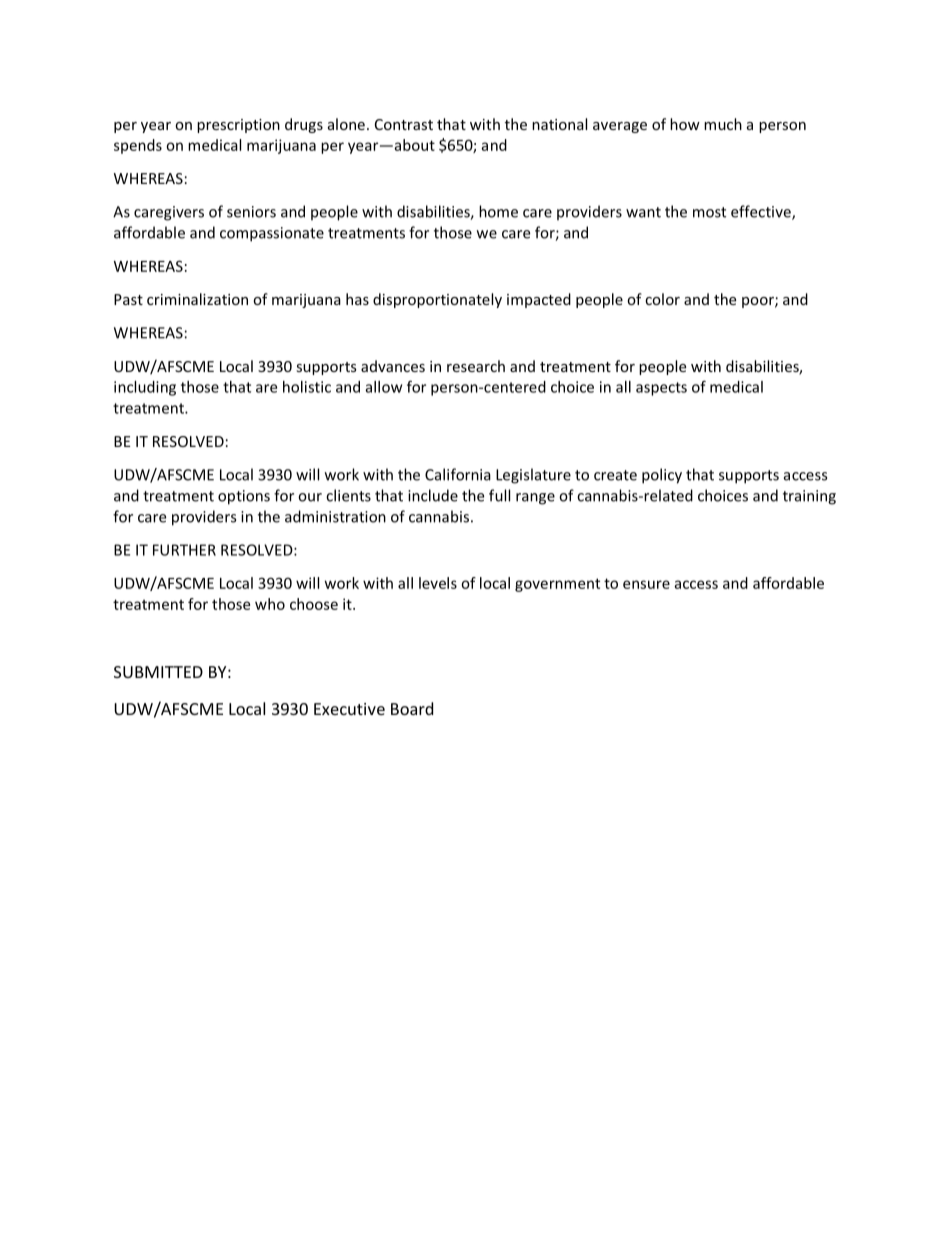 Image resolution: width=952 pixels, height=1233 pixels. Describe the element at coordinates (412, 708) in the document. I see `Board` at that location.
